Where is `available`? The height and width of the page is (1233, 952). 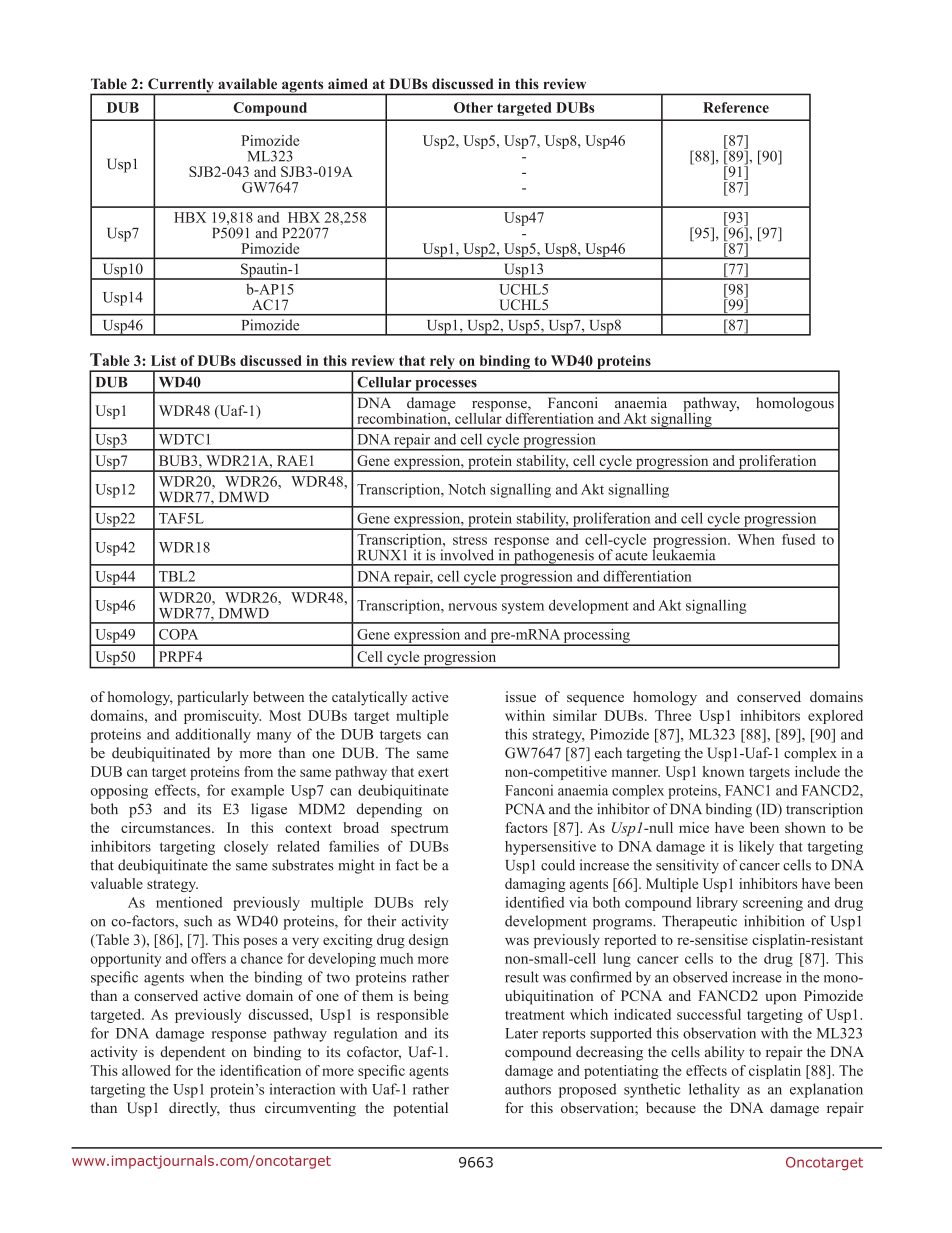 available is located at coordinates (247, 83).
